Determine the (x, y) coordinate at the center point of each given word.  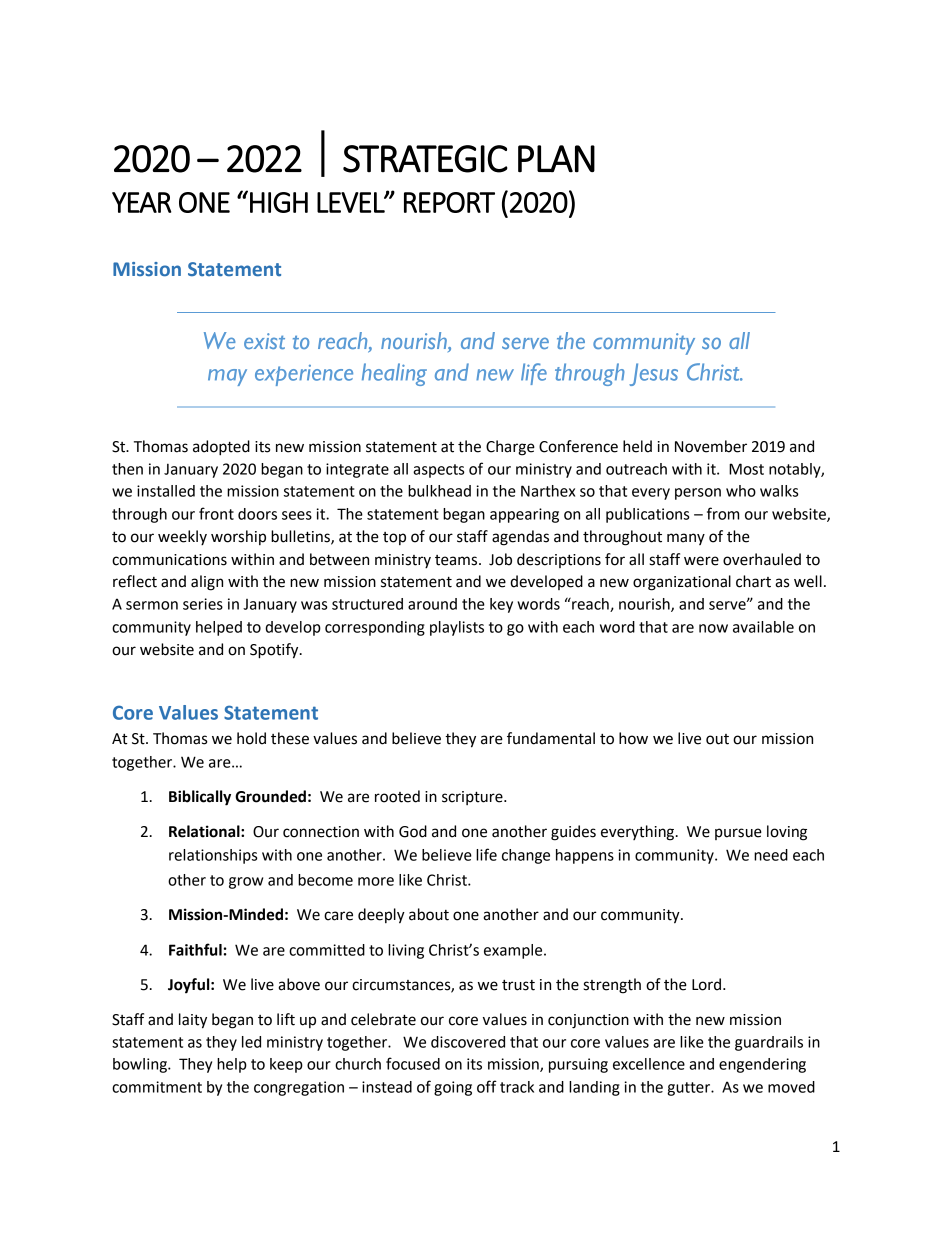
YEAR (141, 202)
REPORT (449, 202)
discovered (468, 1042)
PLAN (556, 159)
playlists (457, 628)
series (203, 604)
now (713, 628)
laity (193, 1021)
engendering (762, 1065)
